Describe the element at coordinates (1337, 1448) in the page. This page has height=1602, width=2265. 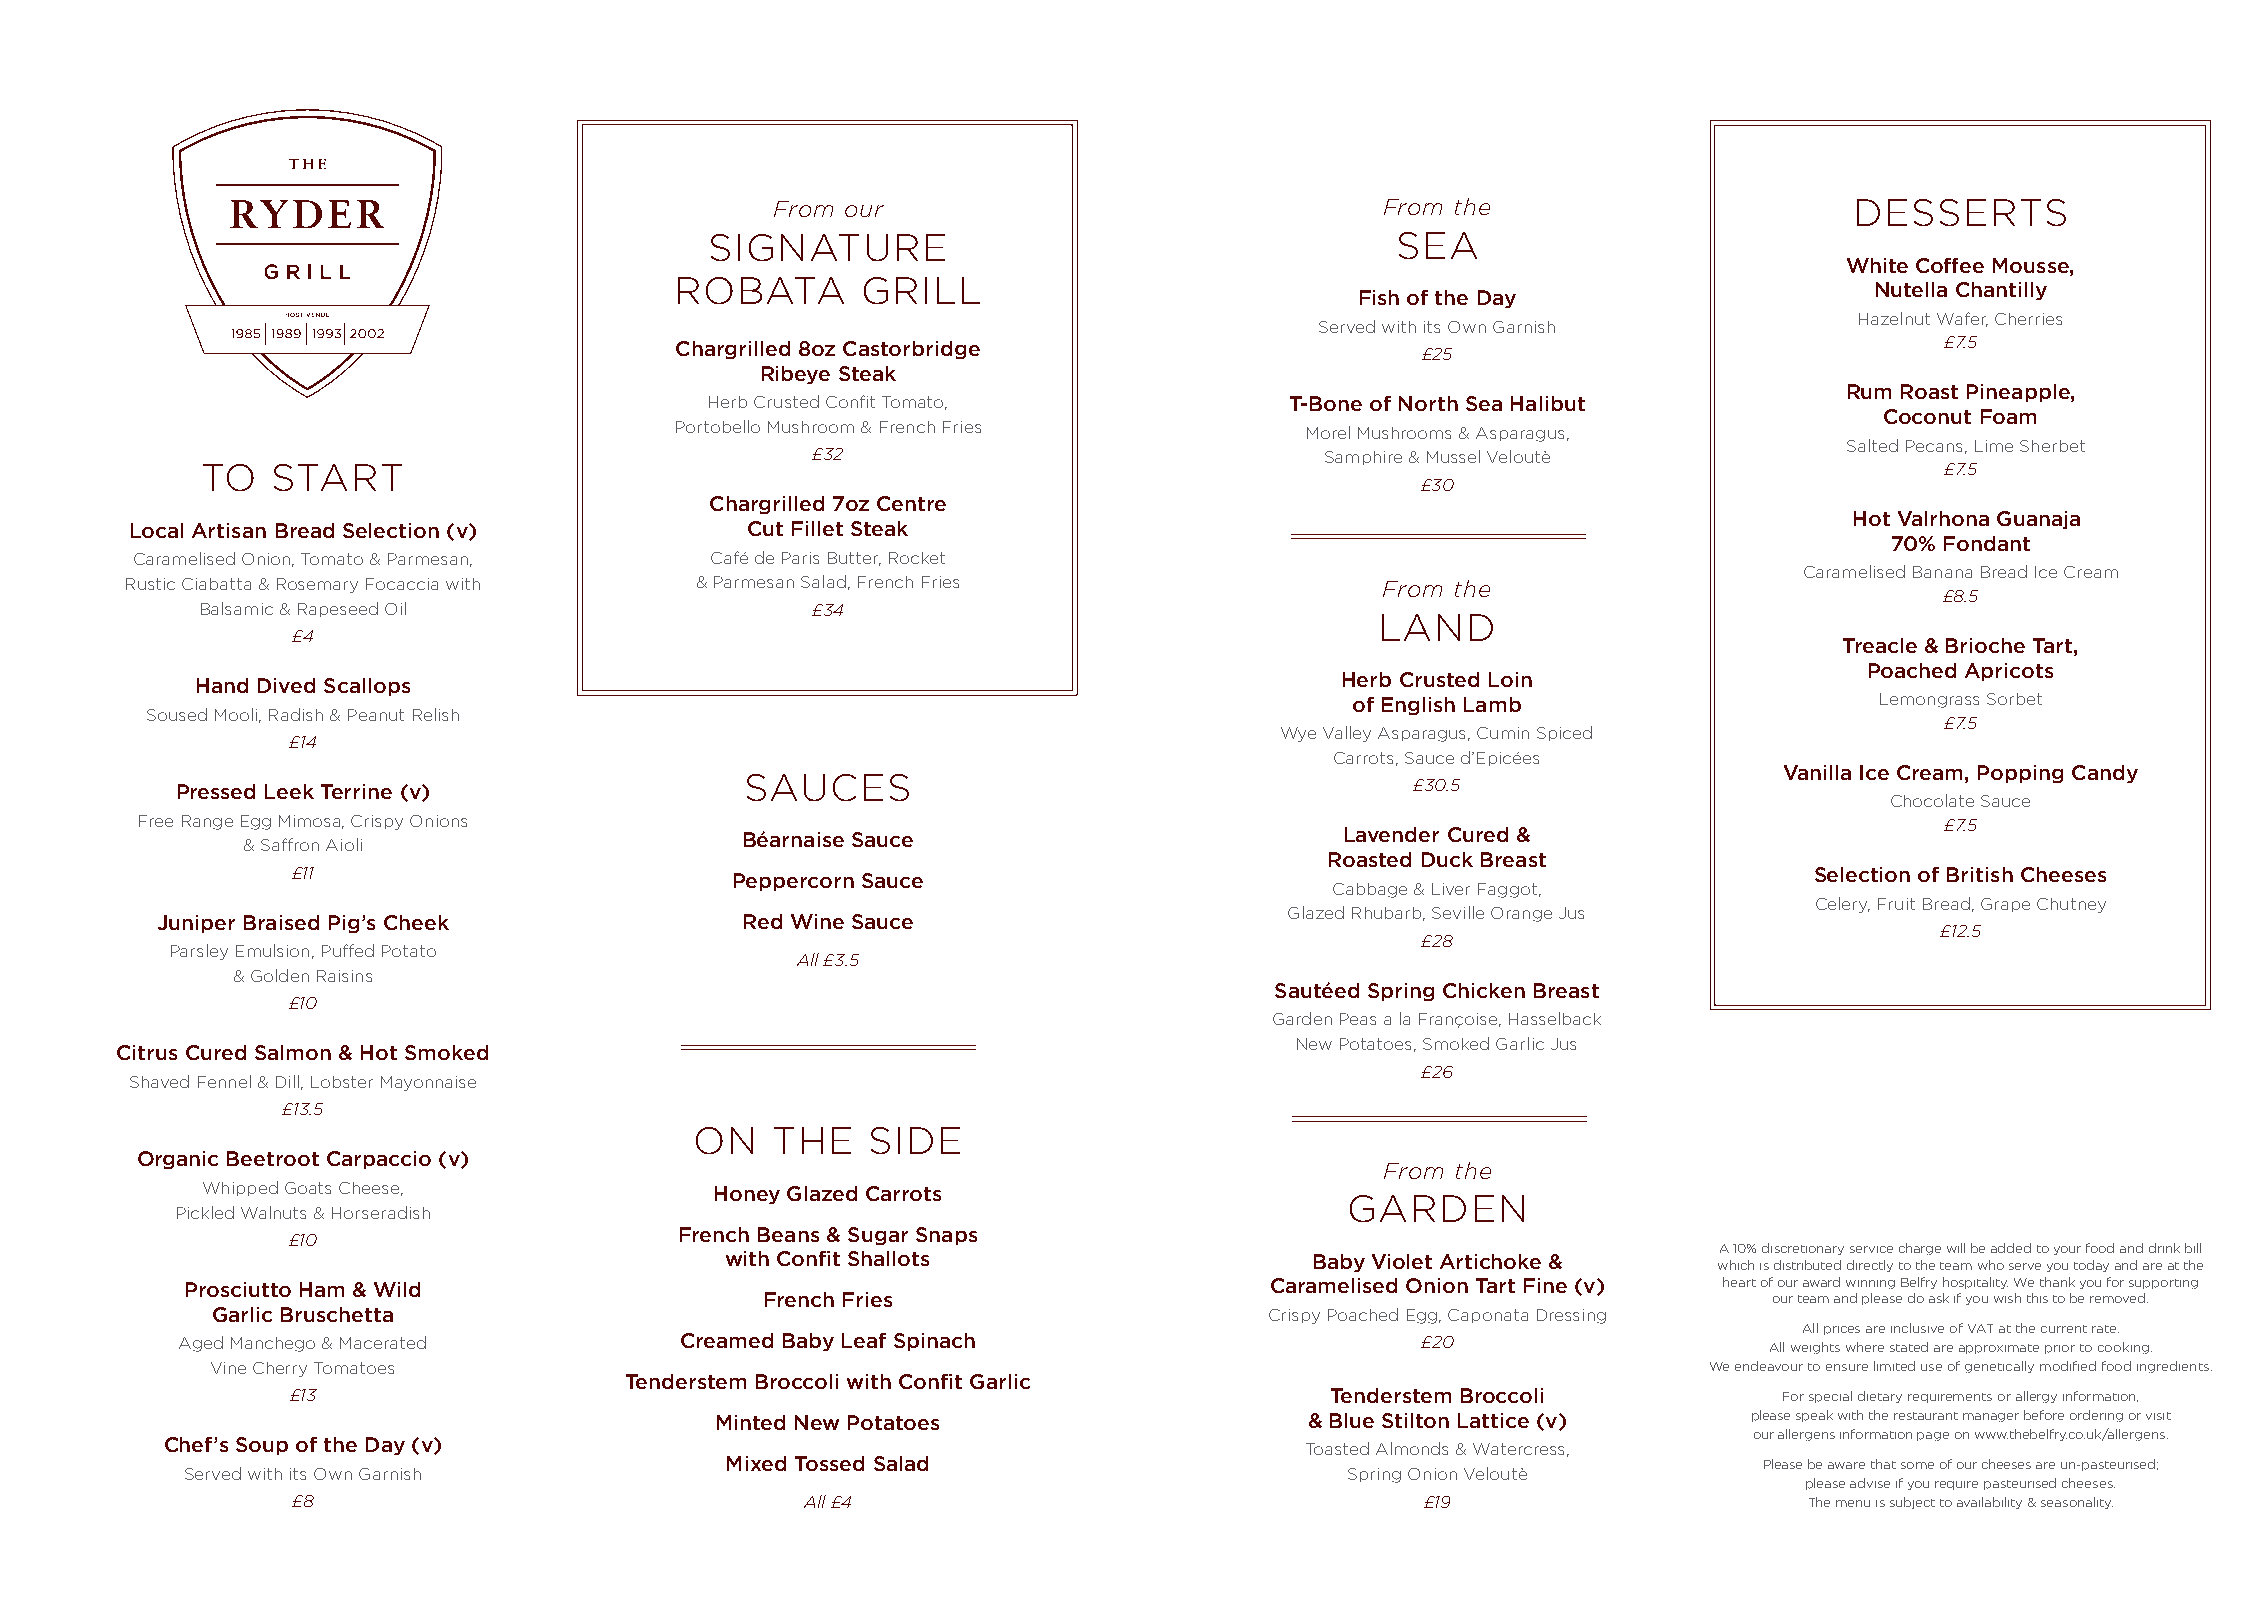
I see `Toasted` at that location.
